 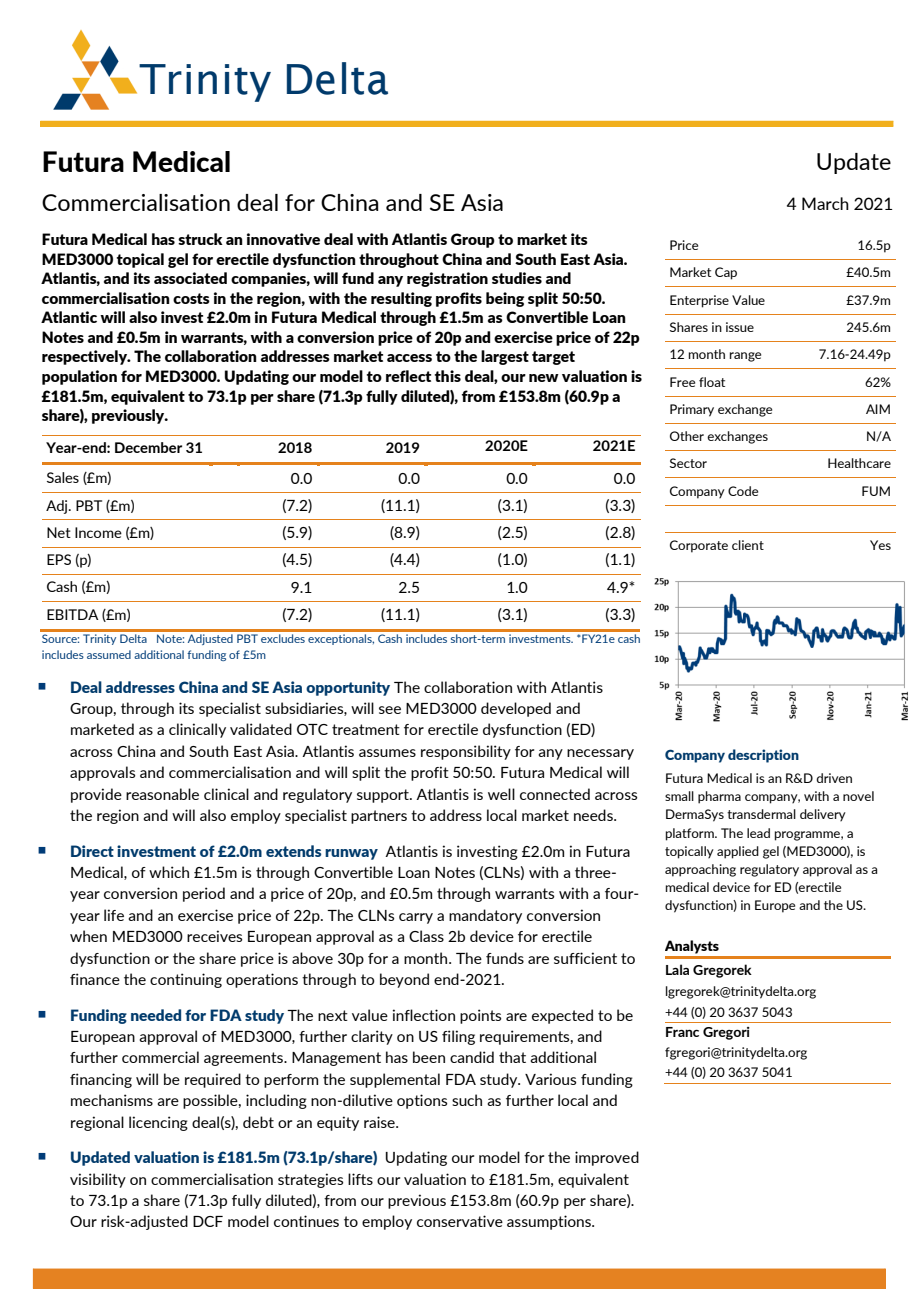 I want to click on visibility, so click(x=98, y=1180).
